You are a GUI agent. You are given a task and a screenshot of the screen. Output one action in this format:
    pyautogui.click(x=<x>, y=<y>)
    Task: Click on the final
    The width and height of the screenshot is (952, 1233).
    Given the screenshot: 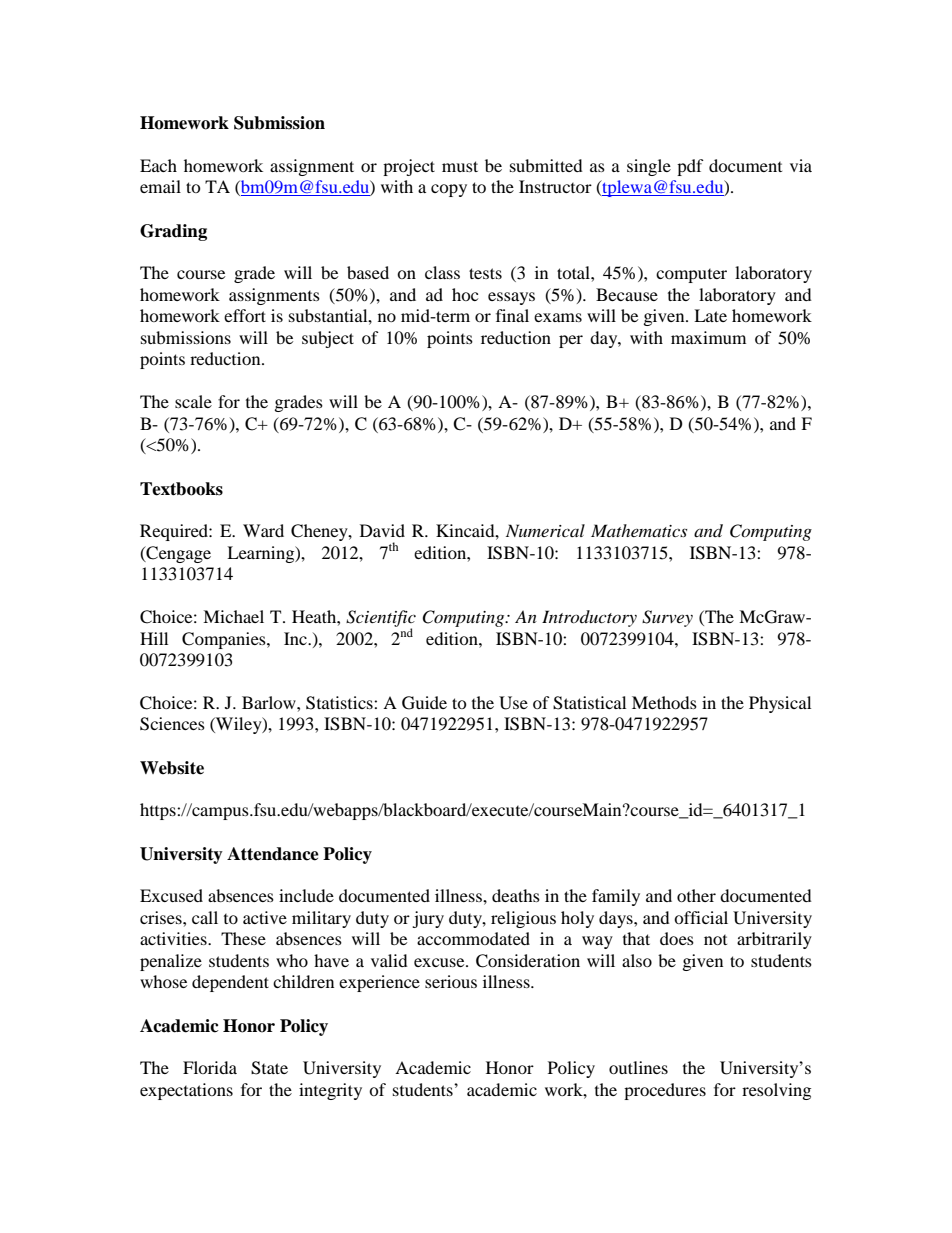 What is the action you would take?
    pyautogui.click(x=512, y=315)
